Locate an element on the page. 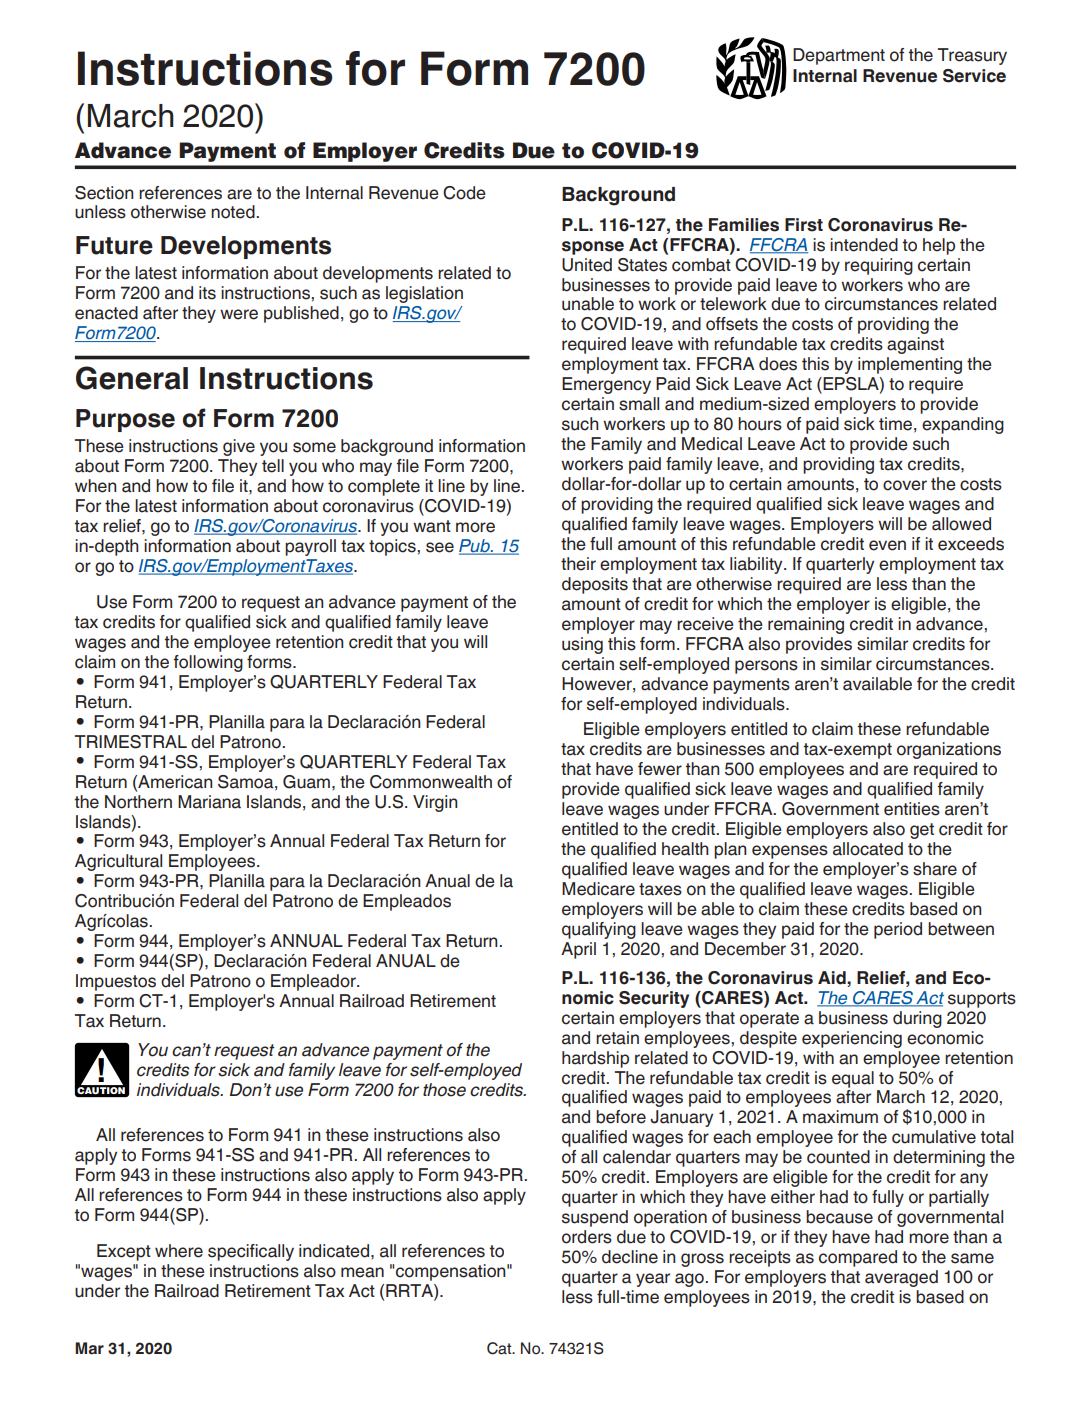  following is located at coordinates (208, 663).
